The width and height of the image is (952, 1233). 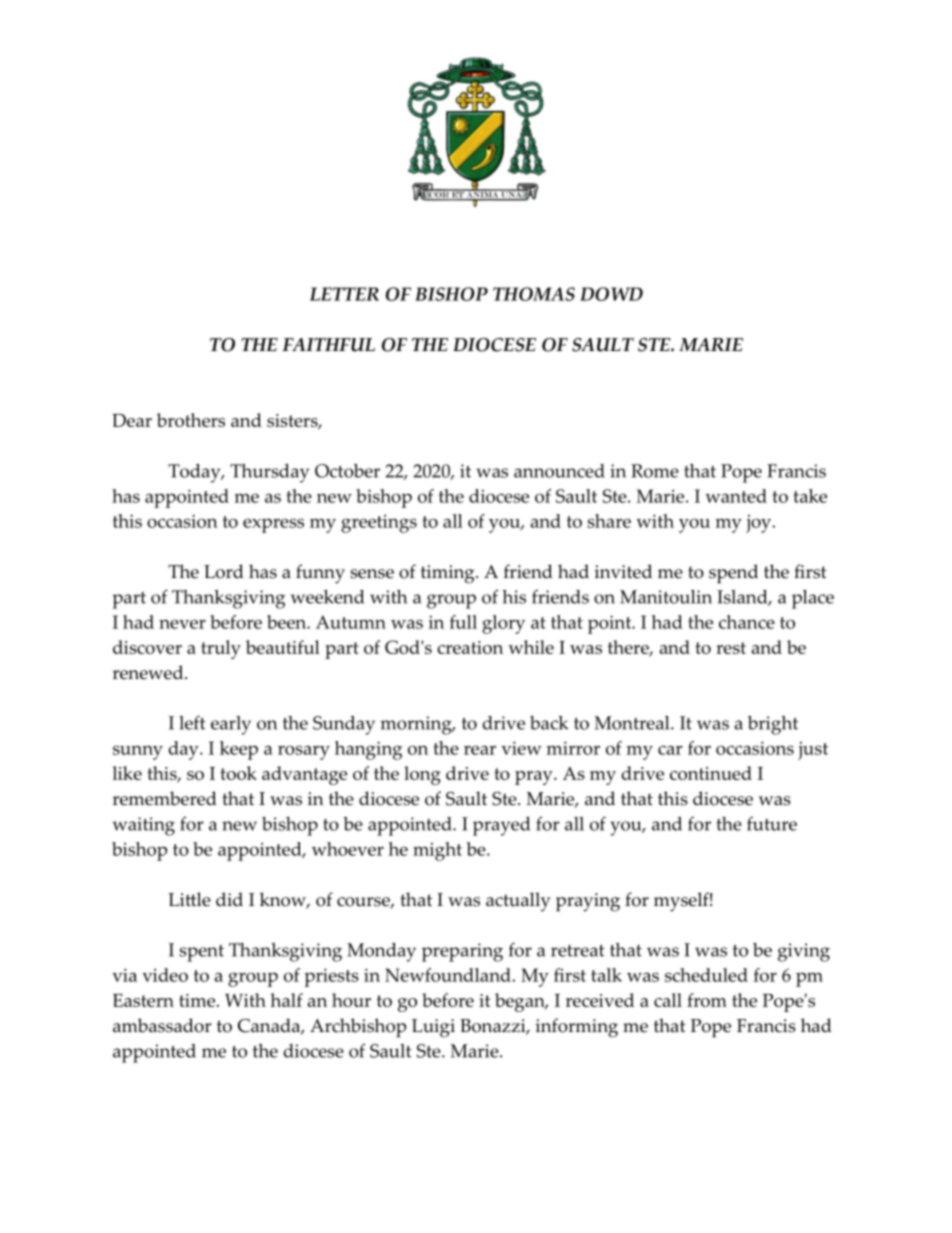 What do you see at coordinates (559, 471) in the image?
I see `announced` at bounding box center [559, 471].
